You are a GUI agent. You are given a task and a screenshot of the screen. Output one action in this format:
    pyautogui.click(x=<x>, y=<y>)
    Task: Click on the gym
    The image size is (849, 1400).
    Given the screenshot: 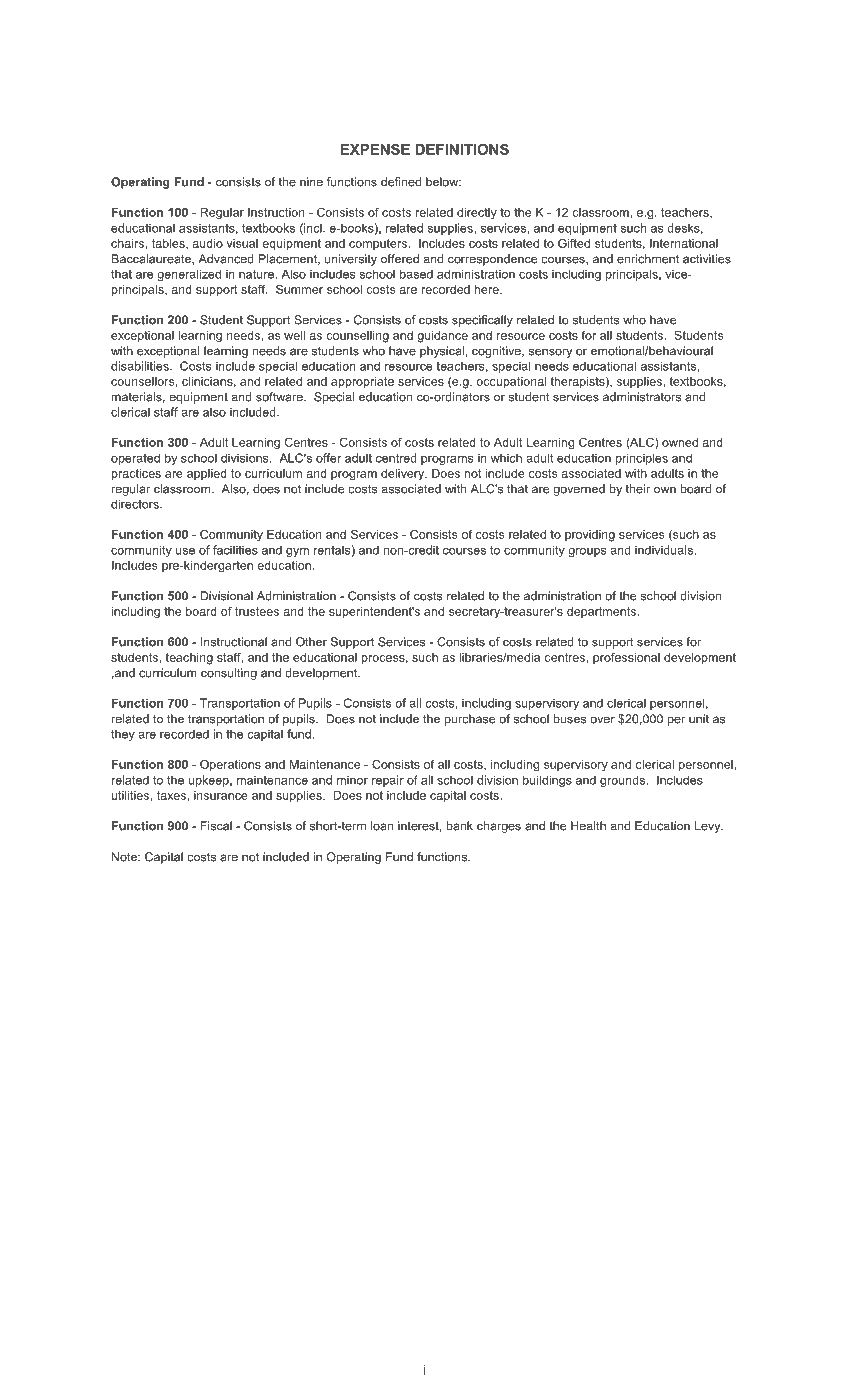 What is the action you would take?
    pyautogui.click(x=297, y=552)
